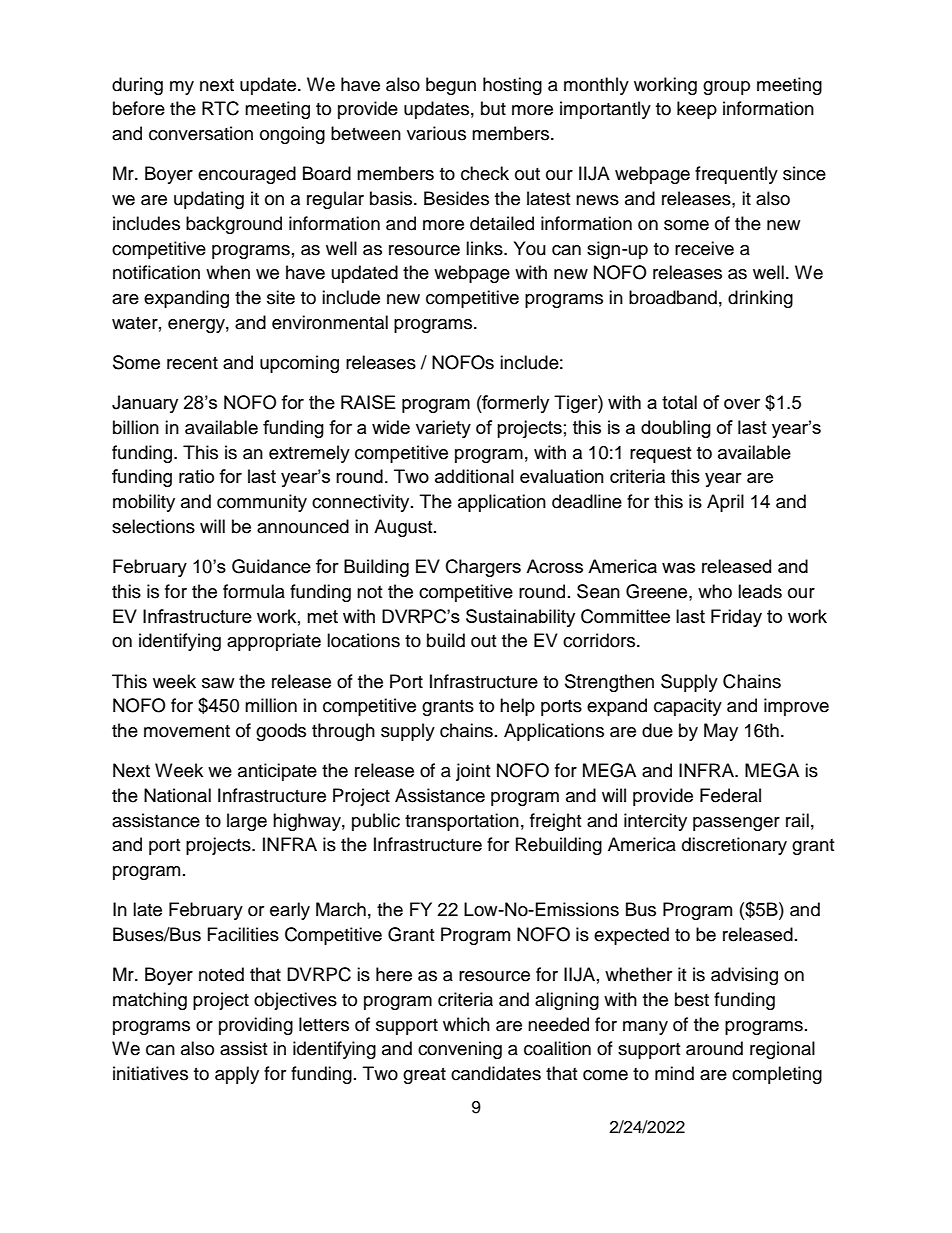 The width and height of the screenshot is (952, 1233). Describe the element at coordinates (220, 108) in the screenshot. I see `RTC` at that location.
